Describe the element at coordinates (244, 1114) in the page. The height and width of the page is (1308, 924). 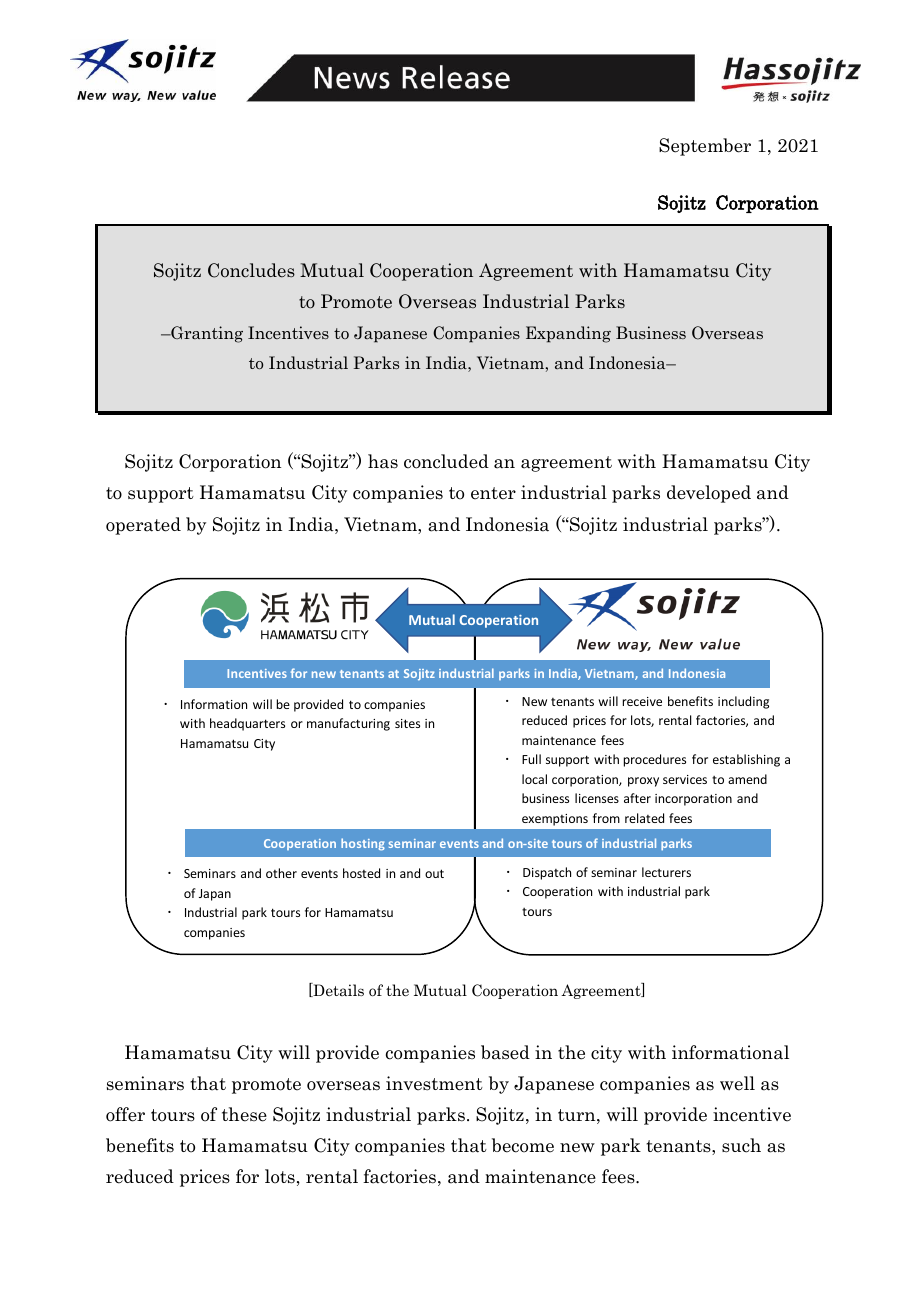
I see `these` at that location.
